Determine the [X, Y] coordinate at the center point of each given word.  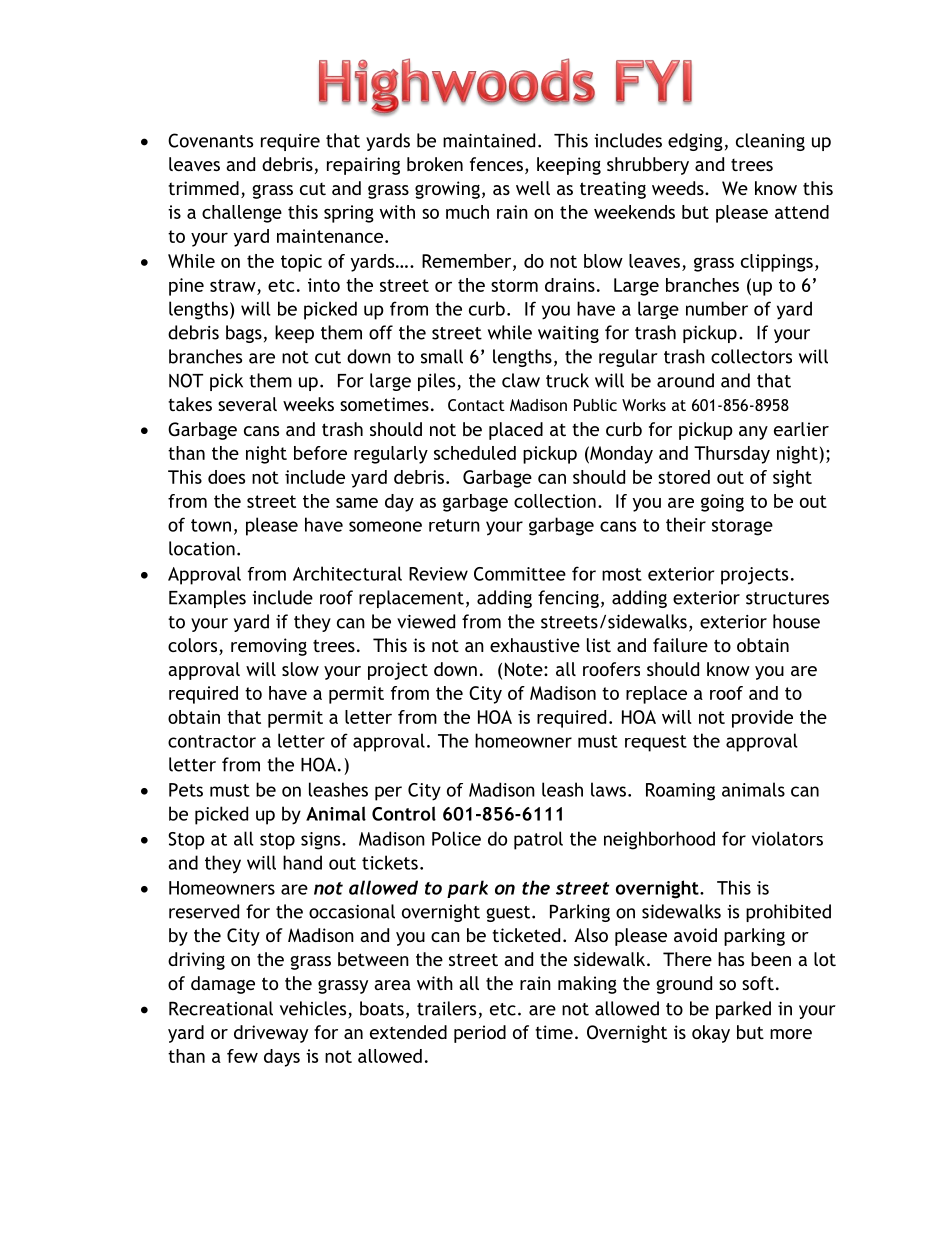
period [480, 1034]
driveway [271, 1034]
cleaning [770, 142]
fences [496, 164]
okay [711, 1034]
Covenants [210, 140]
